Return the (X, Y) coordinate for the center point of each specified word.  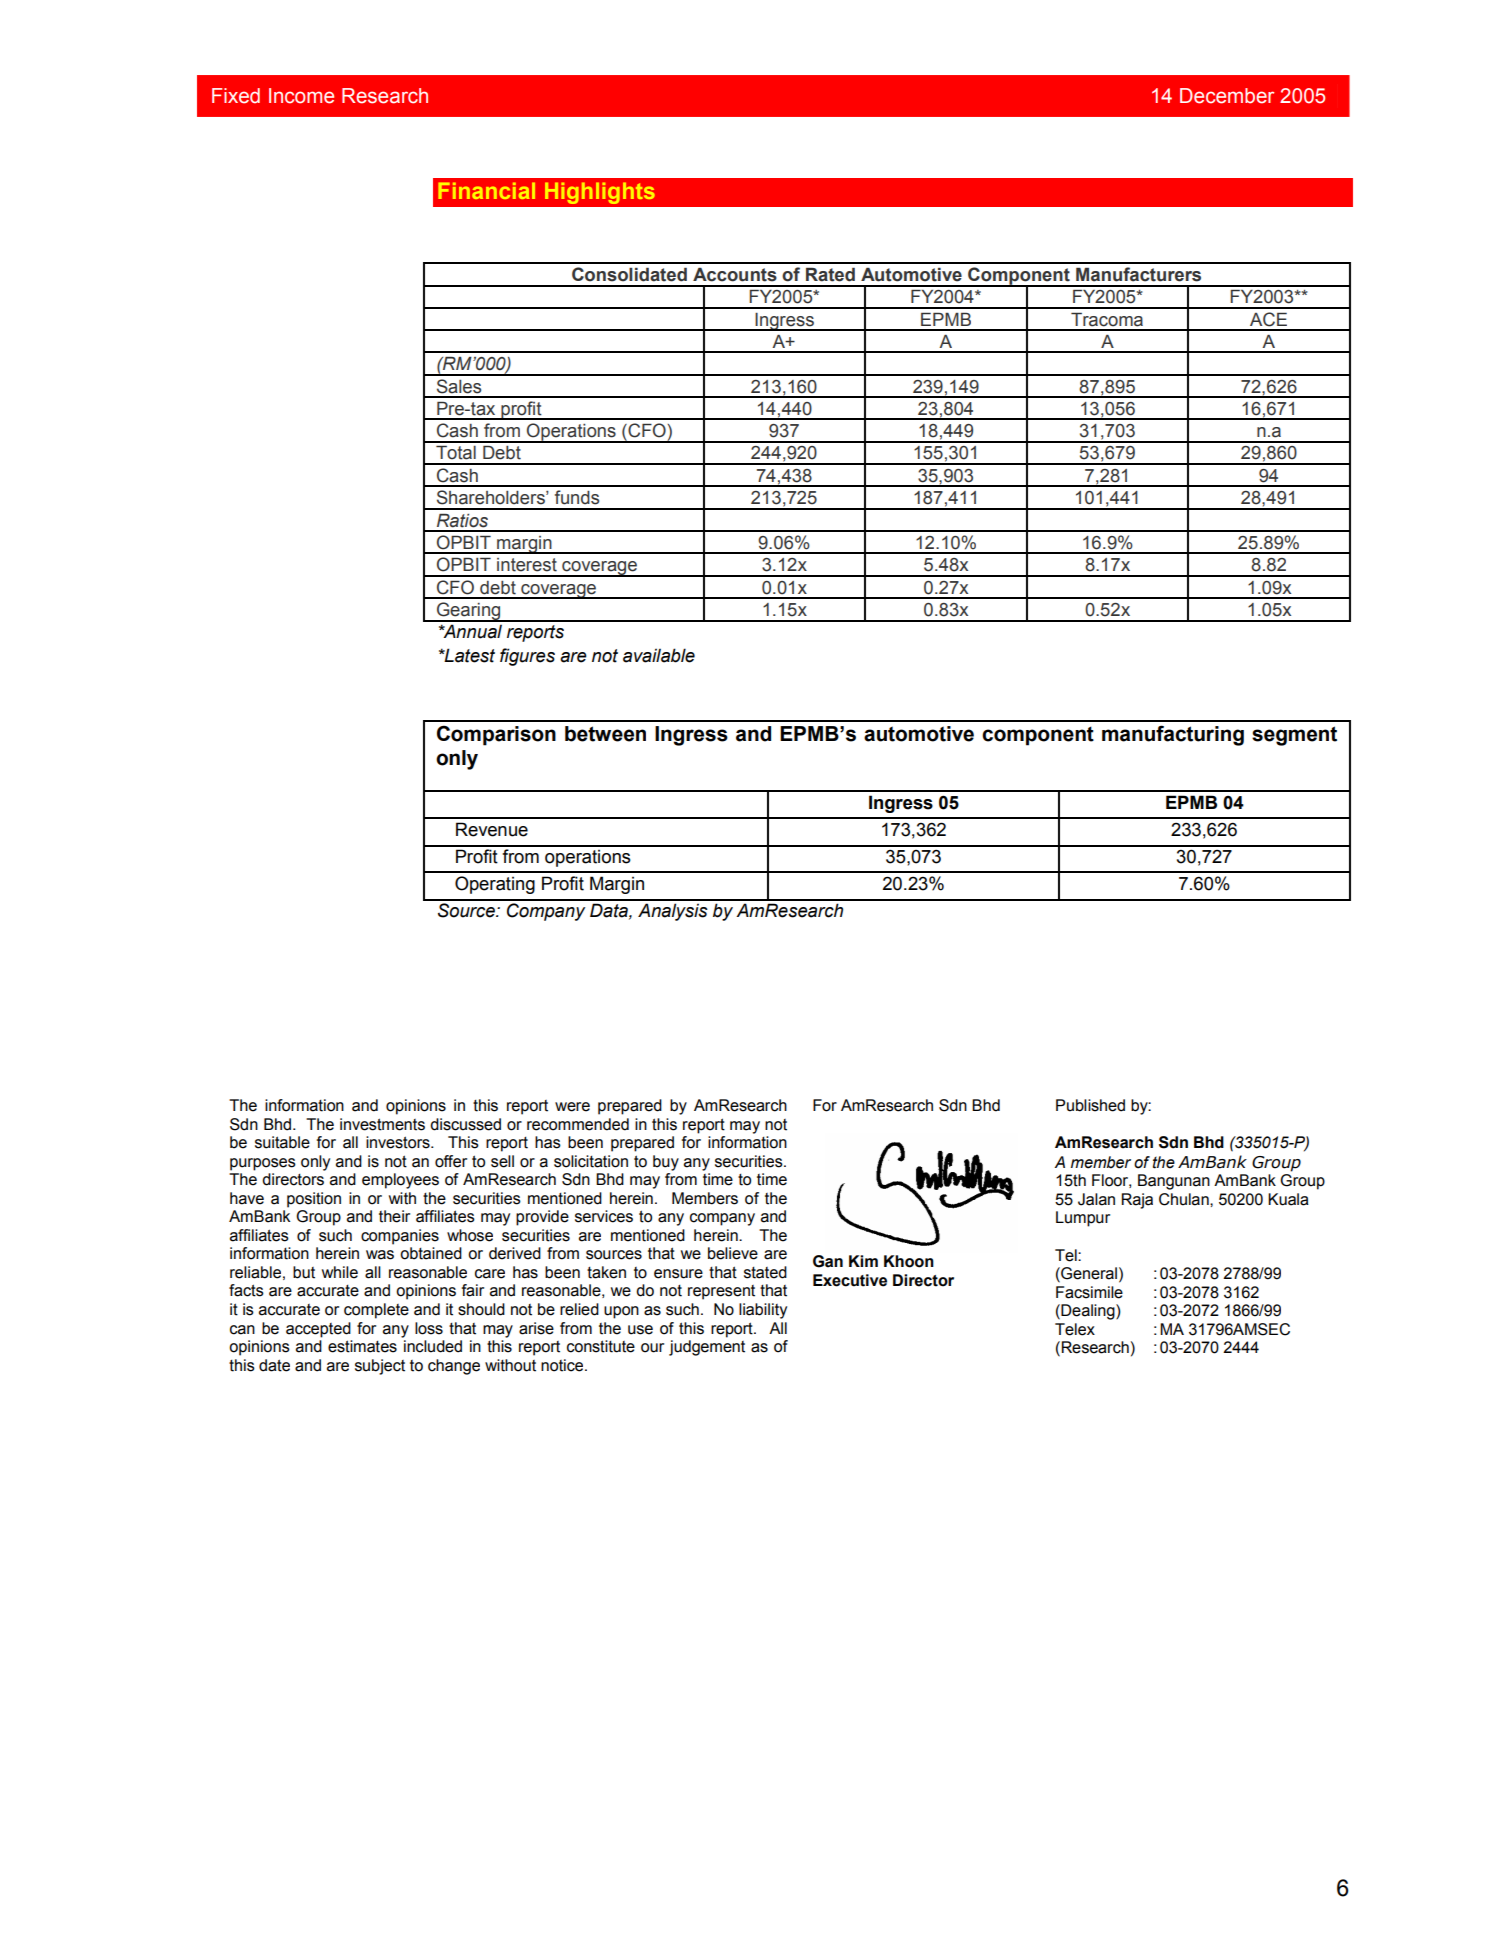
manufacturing (1173, 735)
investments (382, 1124)
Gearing (469, 612)
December (1227, 96)
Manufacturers (1138, 274)
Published (1090, 1105)
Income (301, 96)
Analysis (673, 912)
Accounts (735, 275)
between (605, 734)
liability (763, 1311)
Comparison (496, 735)
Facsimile (1089, 1292)
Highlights (600, 193)
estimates (362, 1346)
